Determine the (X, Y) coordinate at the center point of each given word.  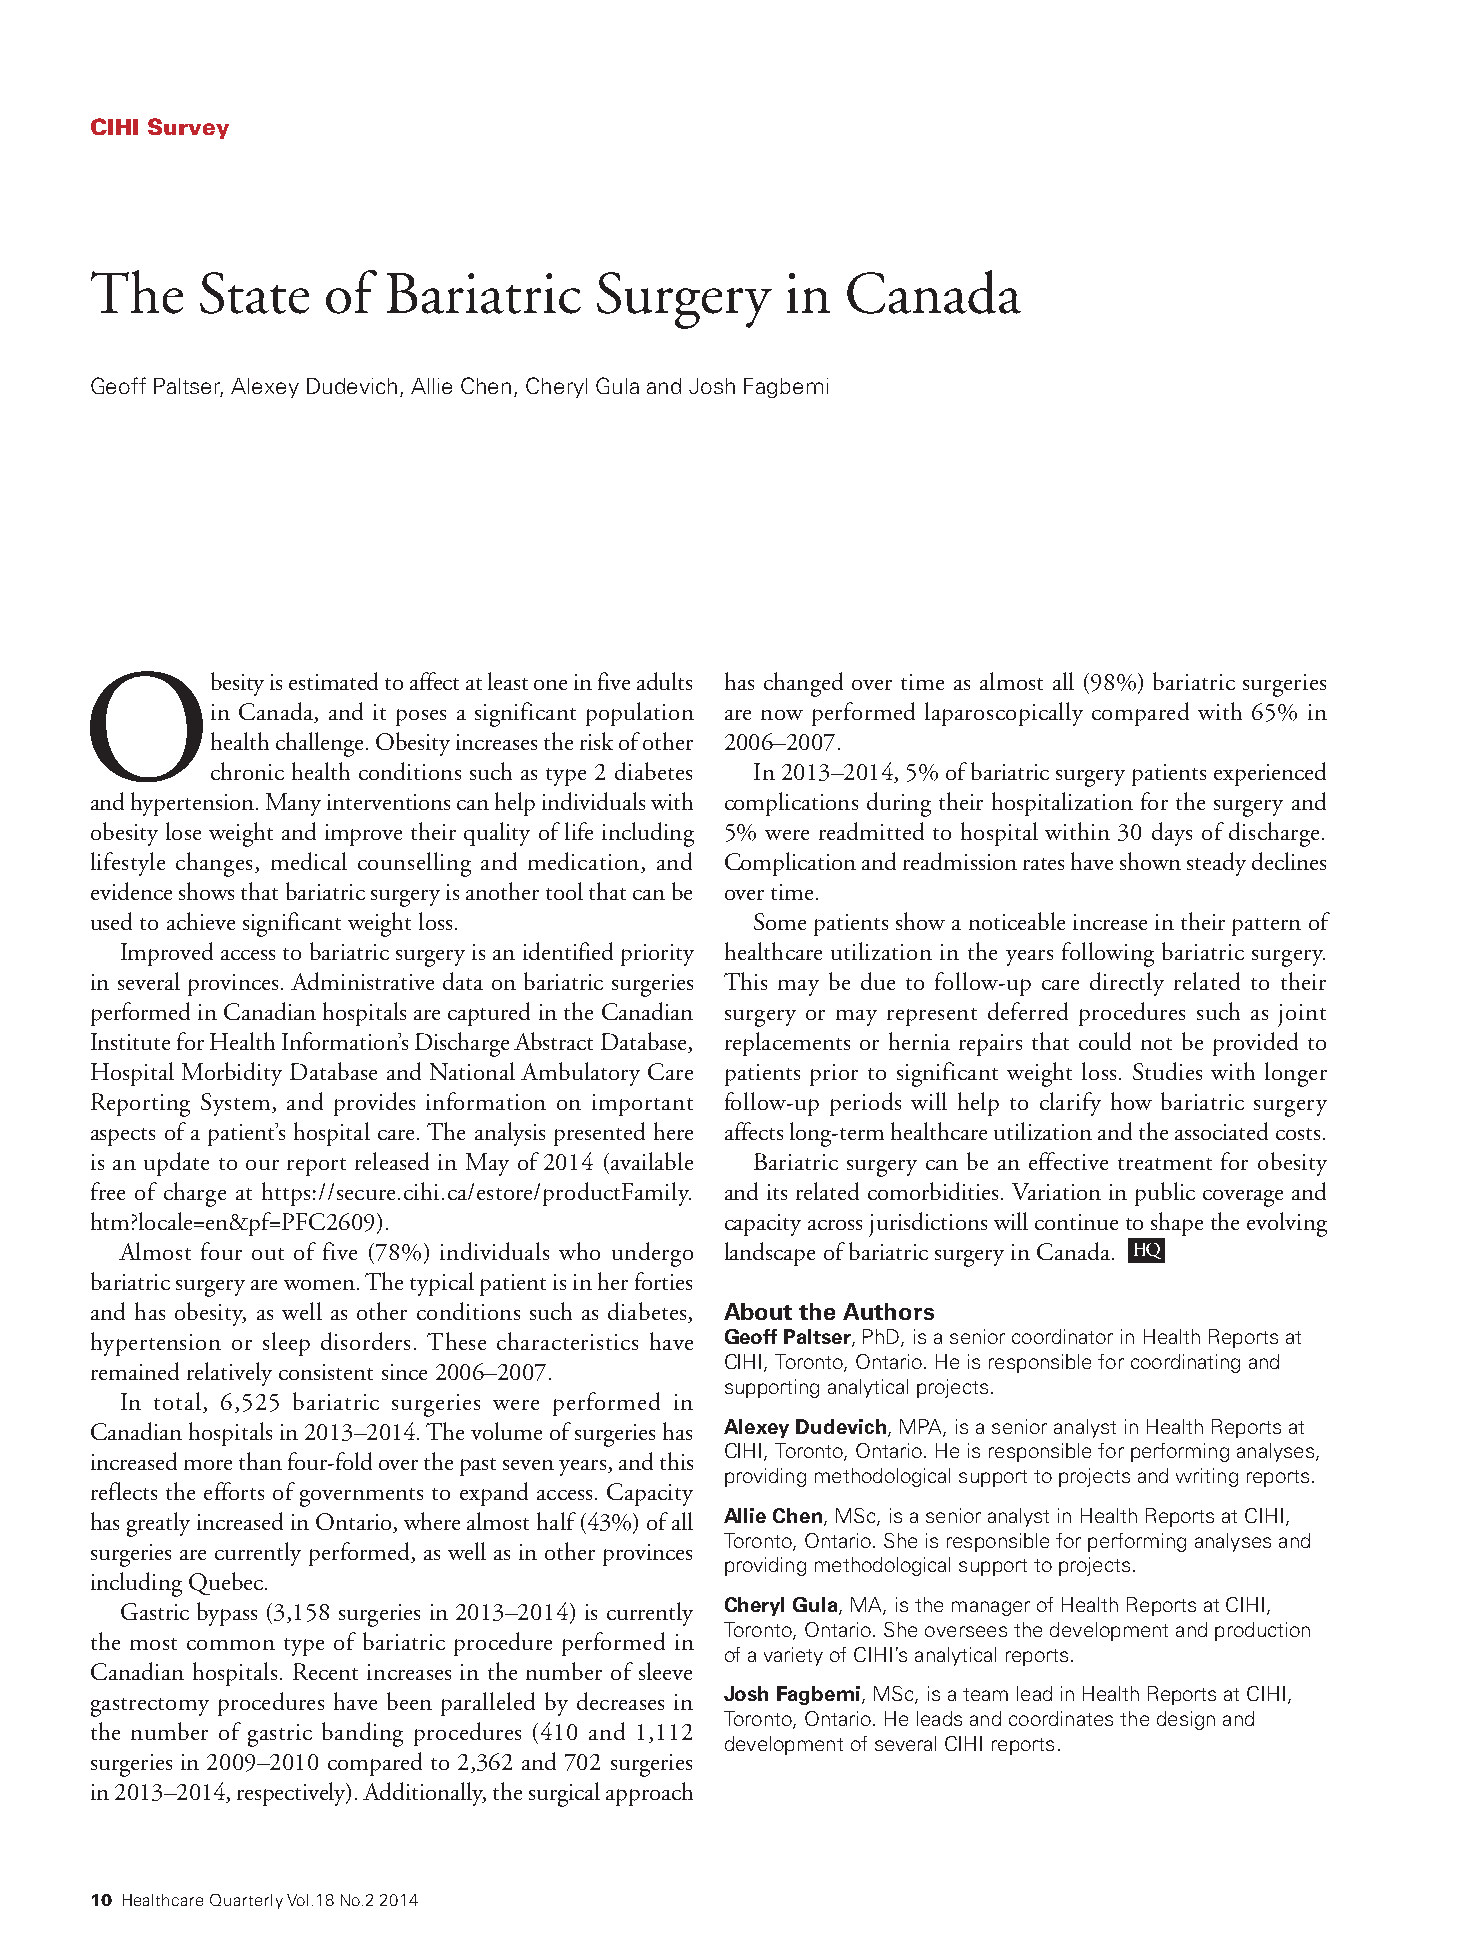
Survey (188, 128)
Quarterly (246, 1901)
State (254, 293)
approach (649, 1794)
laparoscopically (1004, 714)
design (1186, 1720)
